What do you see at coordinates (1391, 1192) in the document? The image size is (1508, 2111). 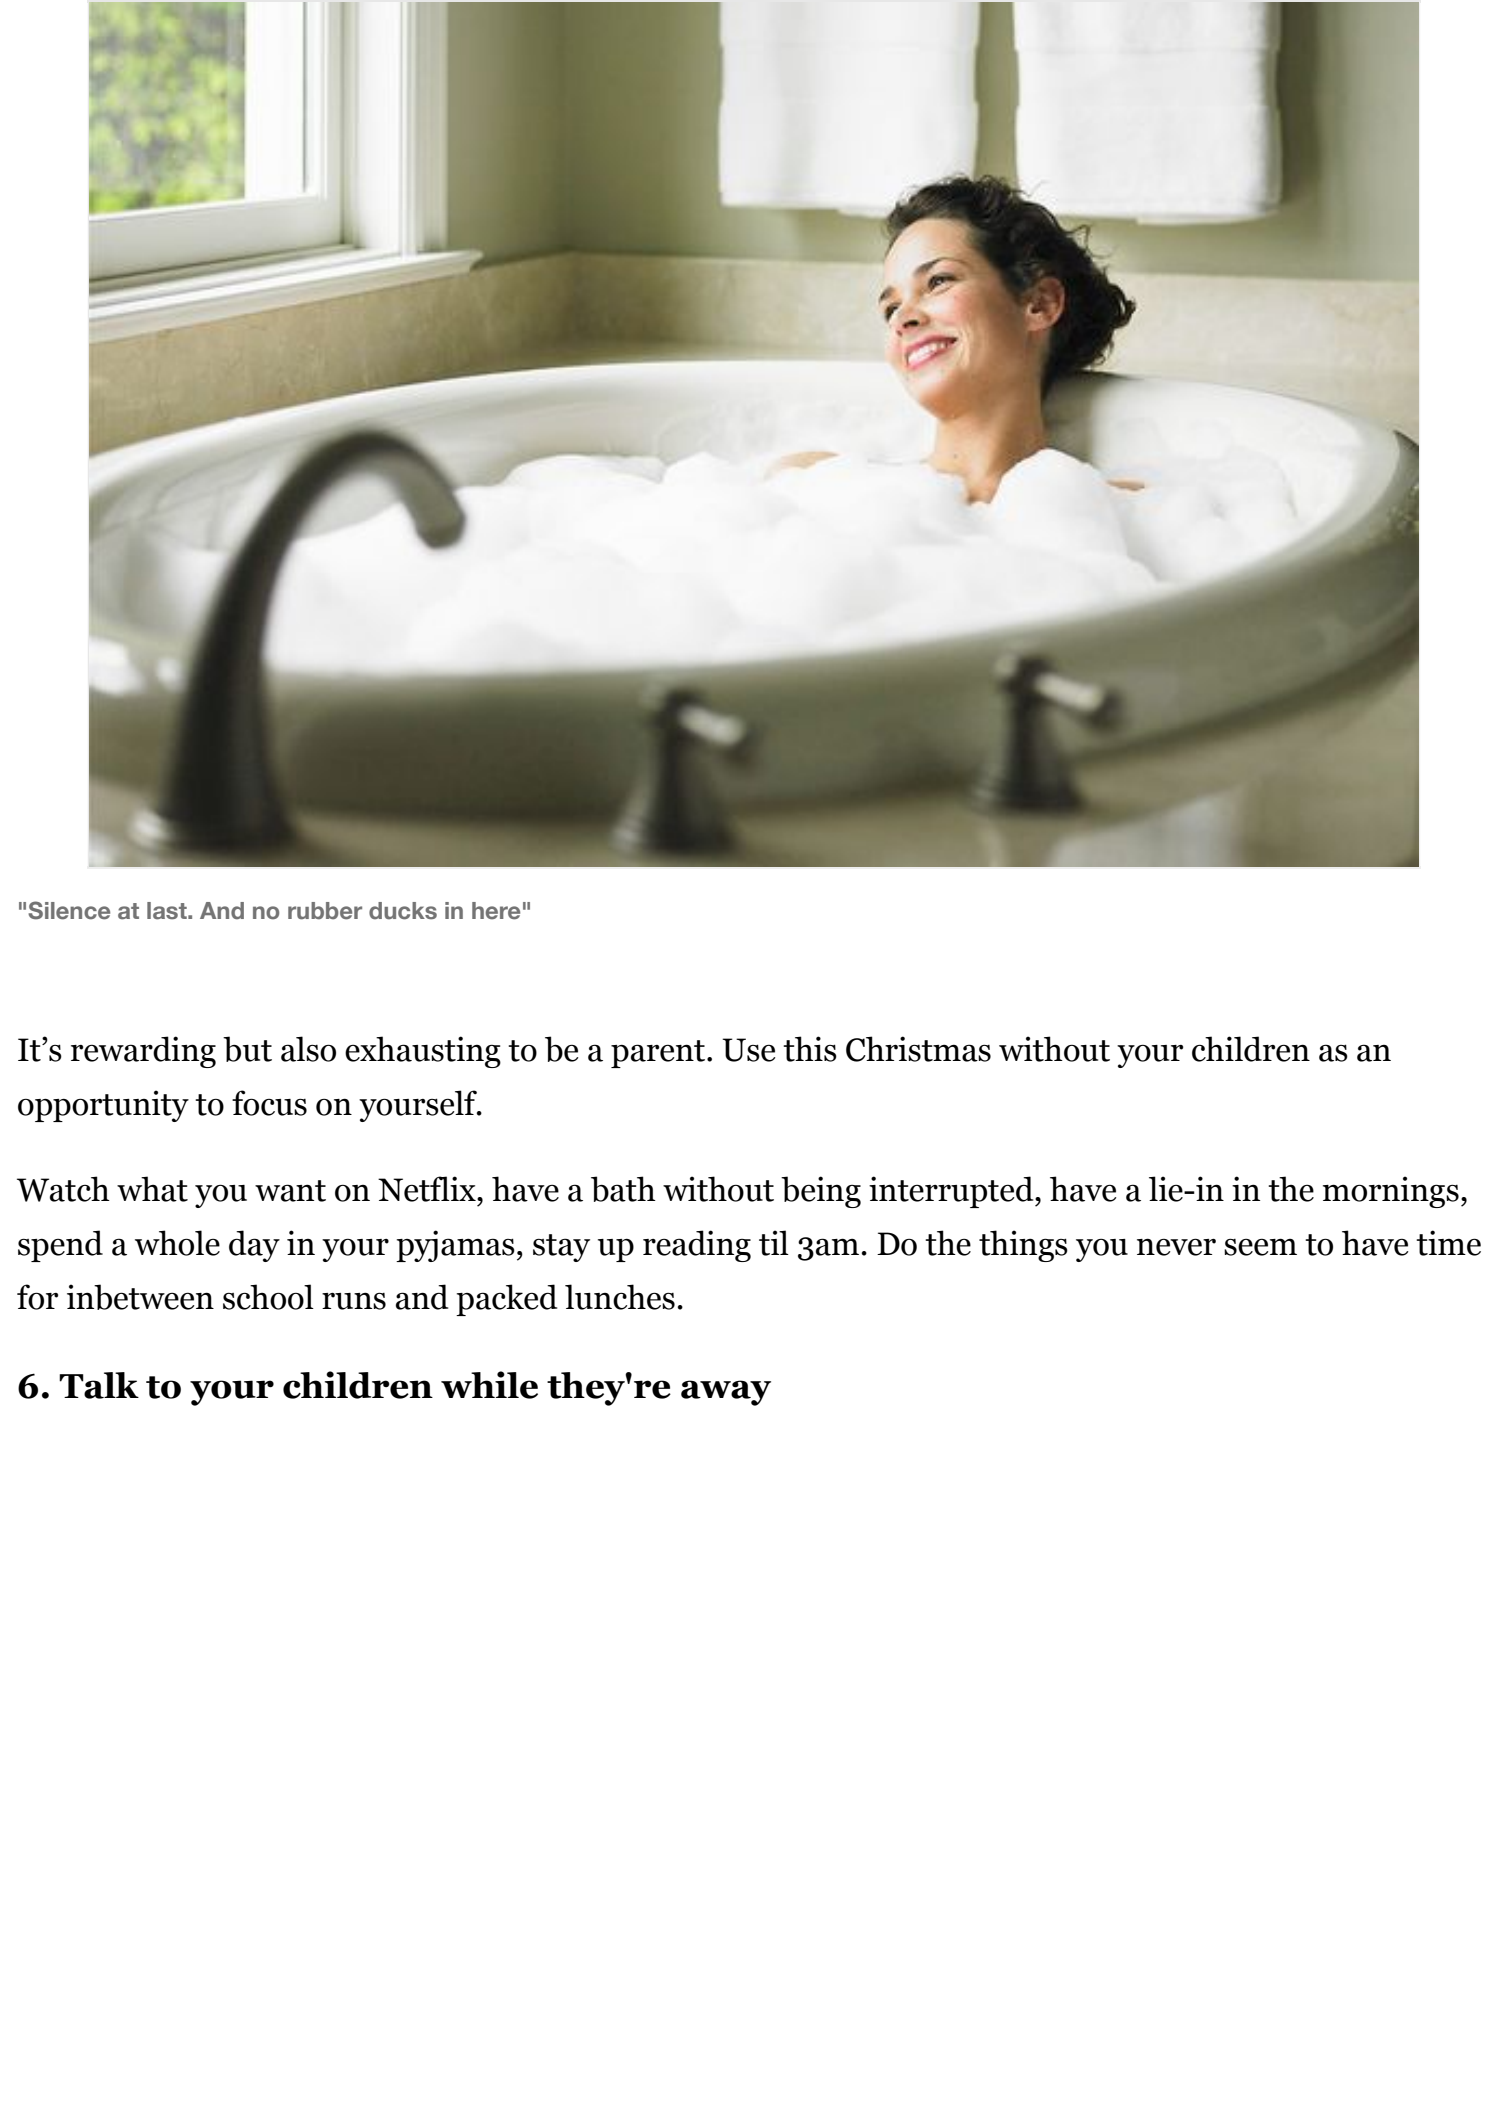 I see `mornings` at bounding box center [1391, 1192].
